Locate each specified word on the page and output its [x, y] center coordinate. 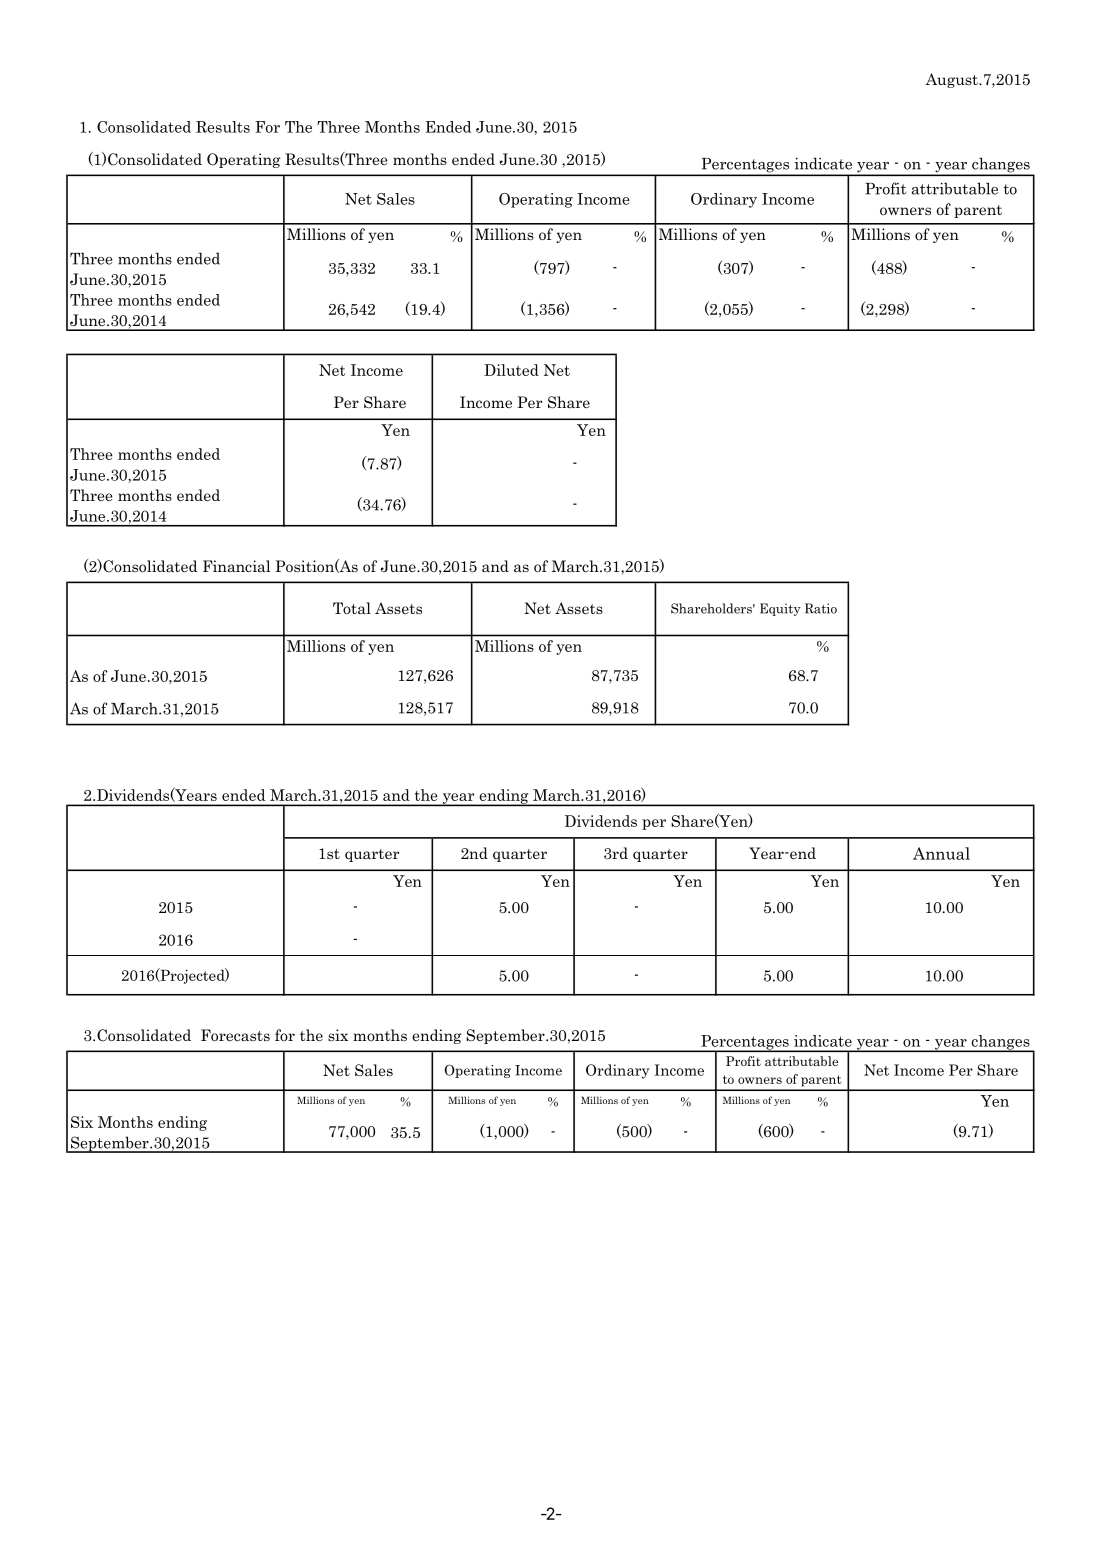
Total [352, 608]
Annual [941, 853]
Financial [237, 566]
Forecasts [235, 1035]
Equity [780, 609]
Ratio [821, 608]
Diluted [511, 370]
